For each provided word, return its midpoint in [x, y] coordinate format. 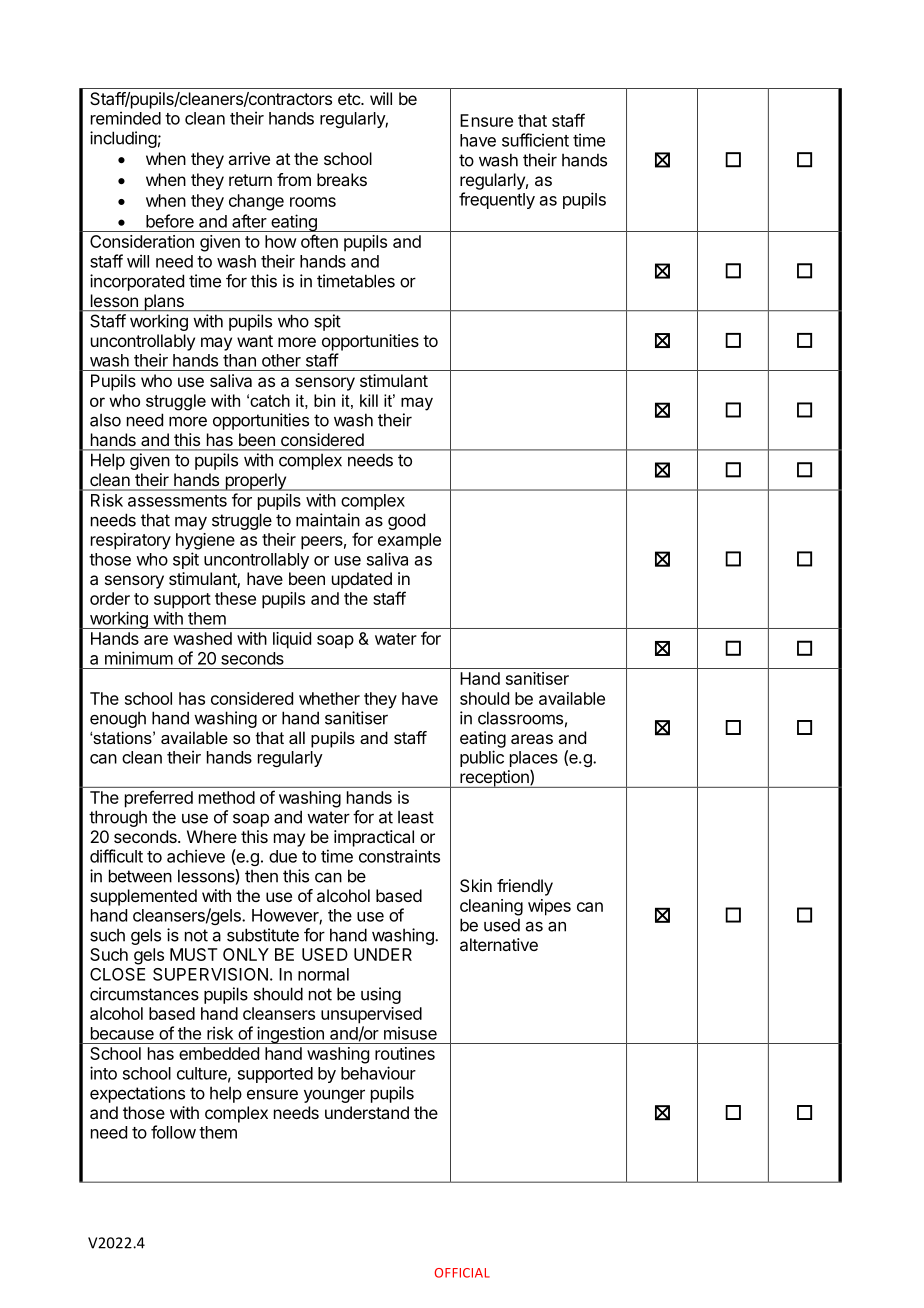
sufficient [535, 140]
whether [329, 698]
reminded [126, 118]
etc [350, 99]
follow [173, 1132]
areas [532, 739]
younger [334, 1096]
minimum [139, 658]
